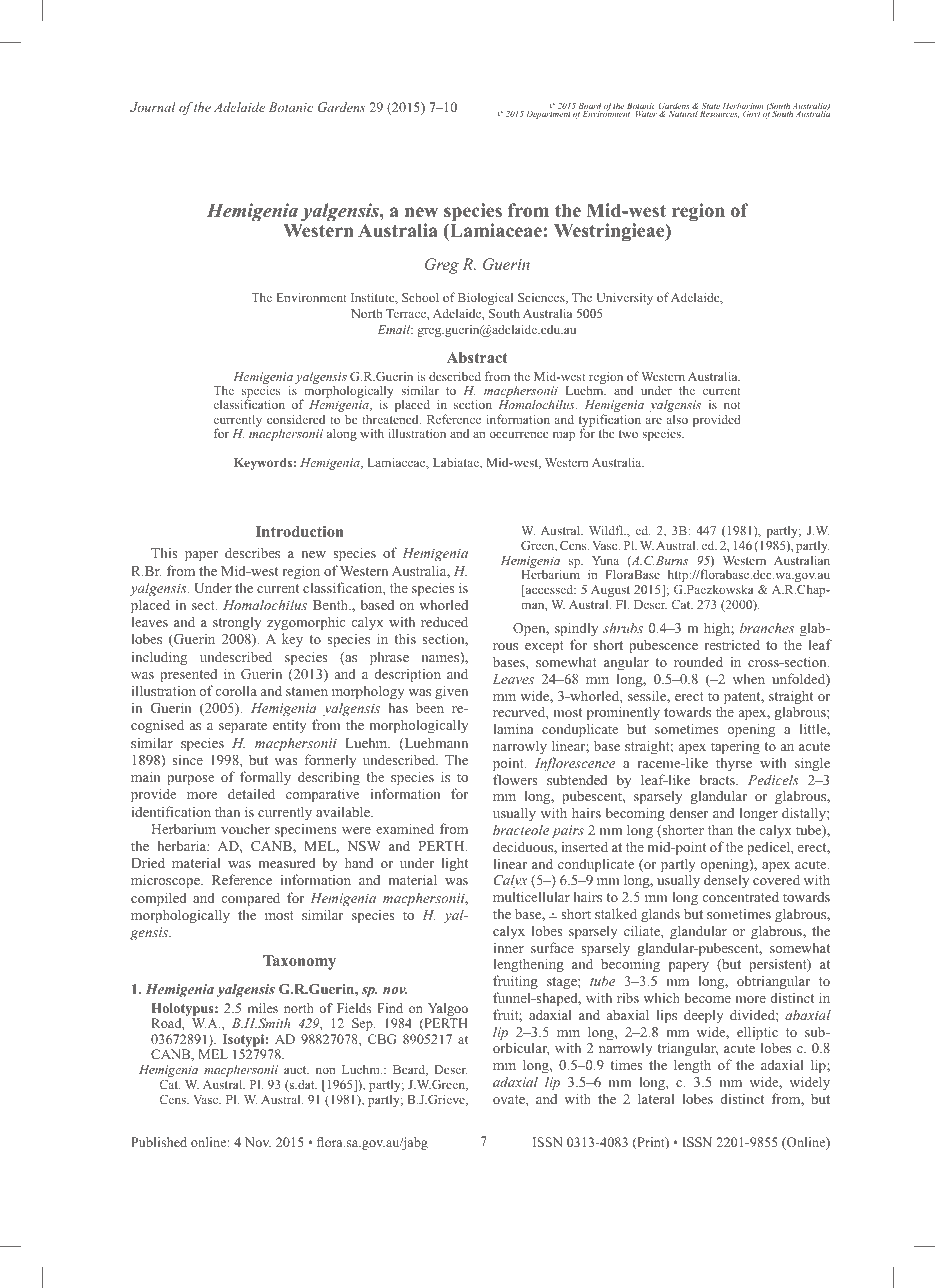  Describe the element at coordinates (159, 1142) in the screenshot. I see `Published` at that location.
